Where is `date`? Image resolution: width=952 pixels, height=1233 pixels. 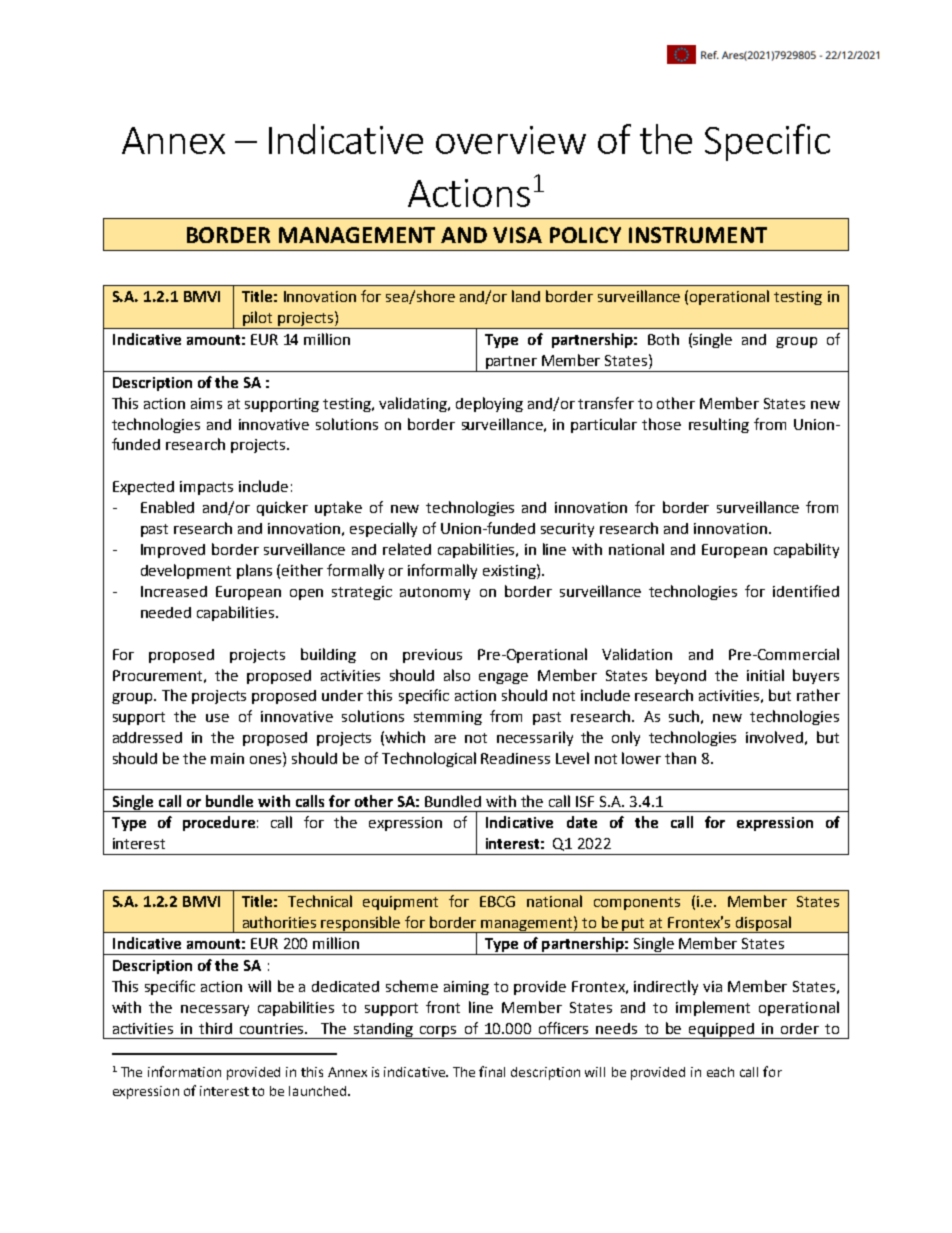 date is located at coordinates (582, 822).
